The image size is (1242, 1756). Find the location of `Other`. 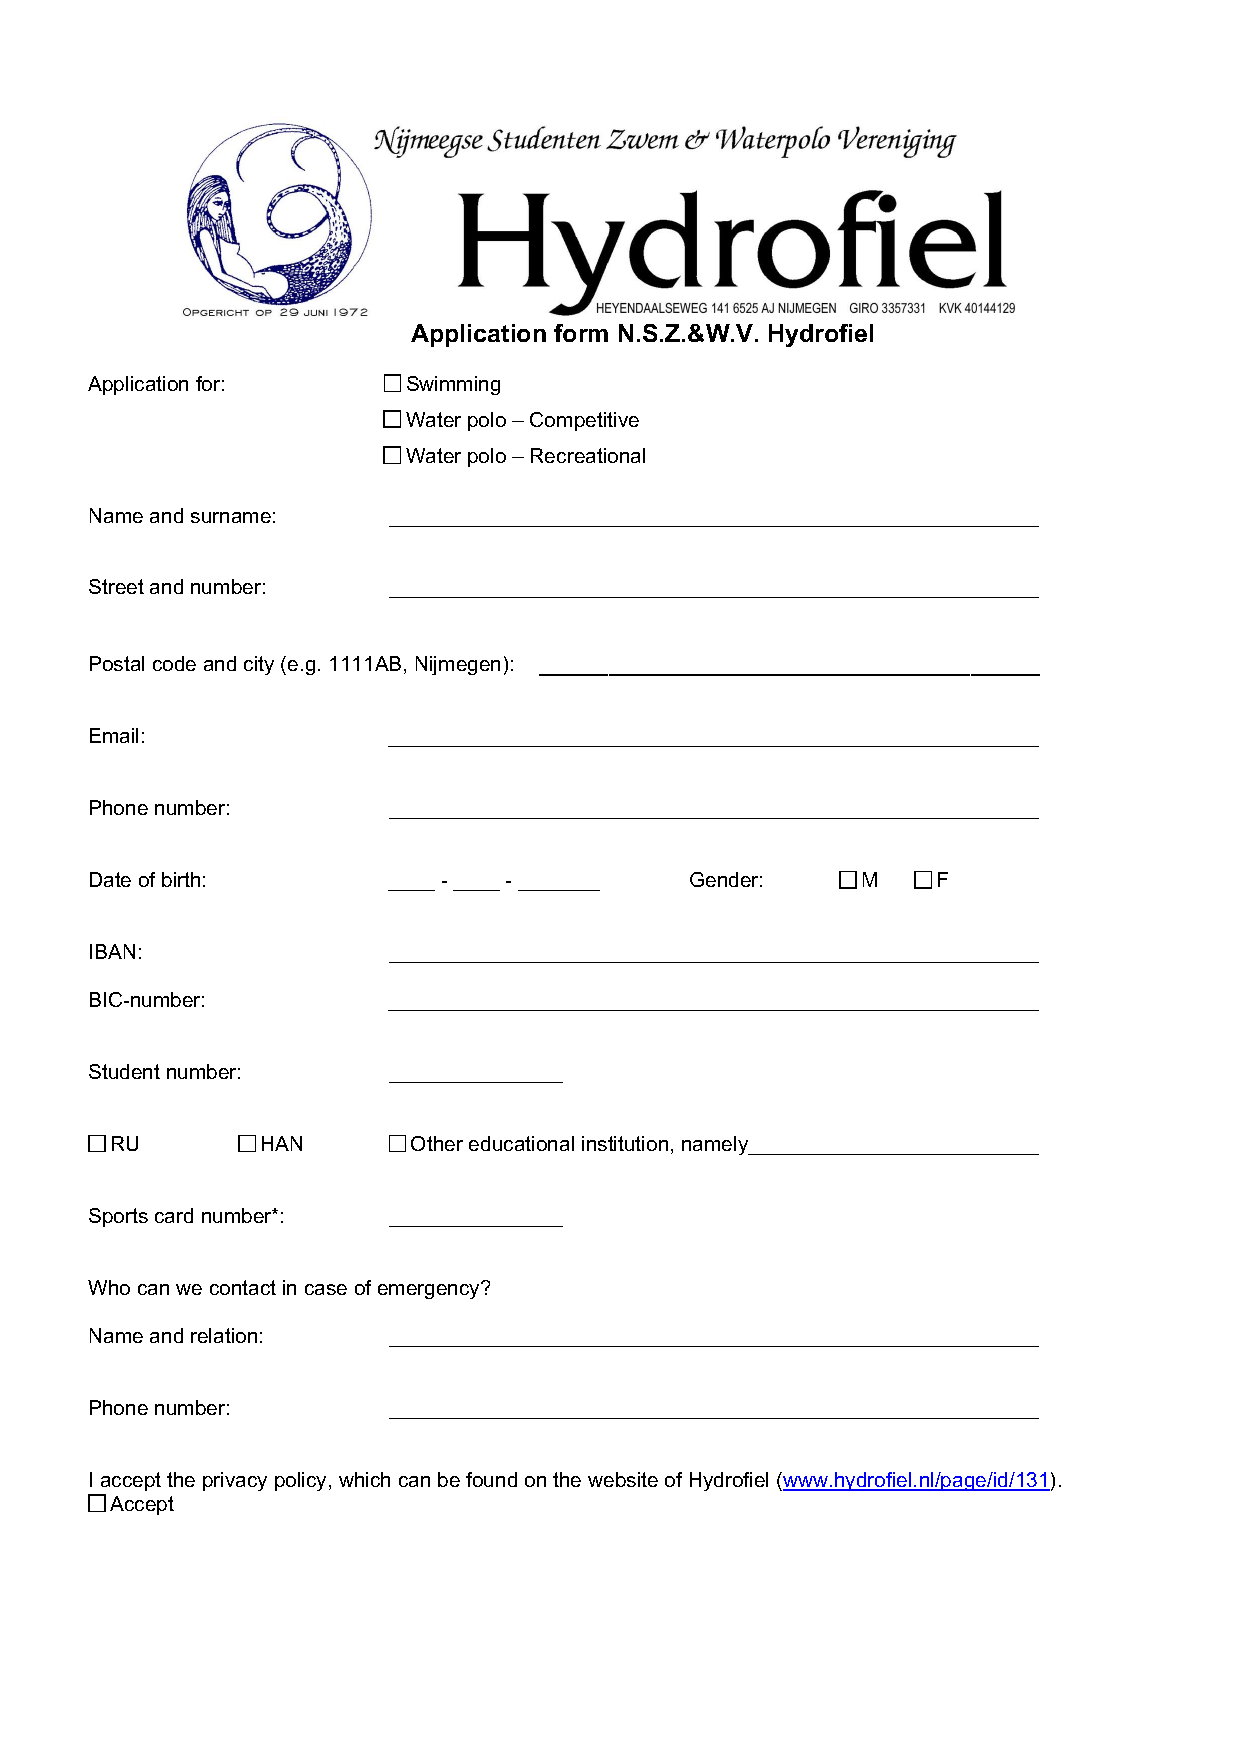

Other is located at coordinates (437, 1143).
